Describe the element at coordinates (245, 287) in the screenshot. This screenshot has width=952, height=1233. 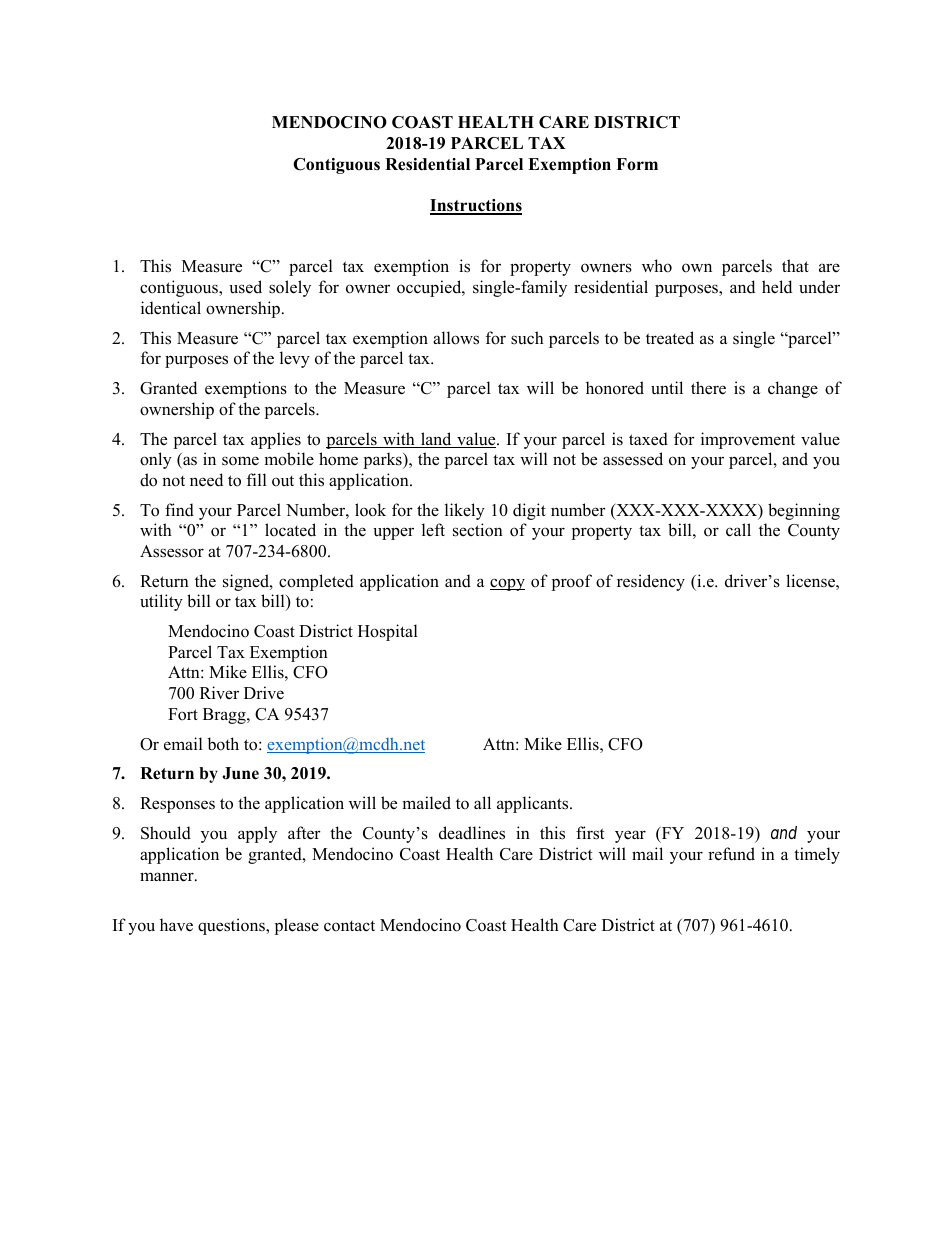
I see `used` at that location.
